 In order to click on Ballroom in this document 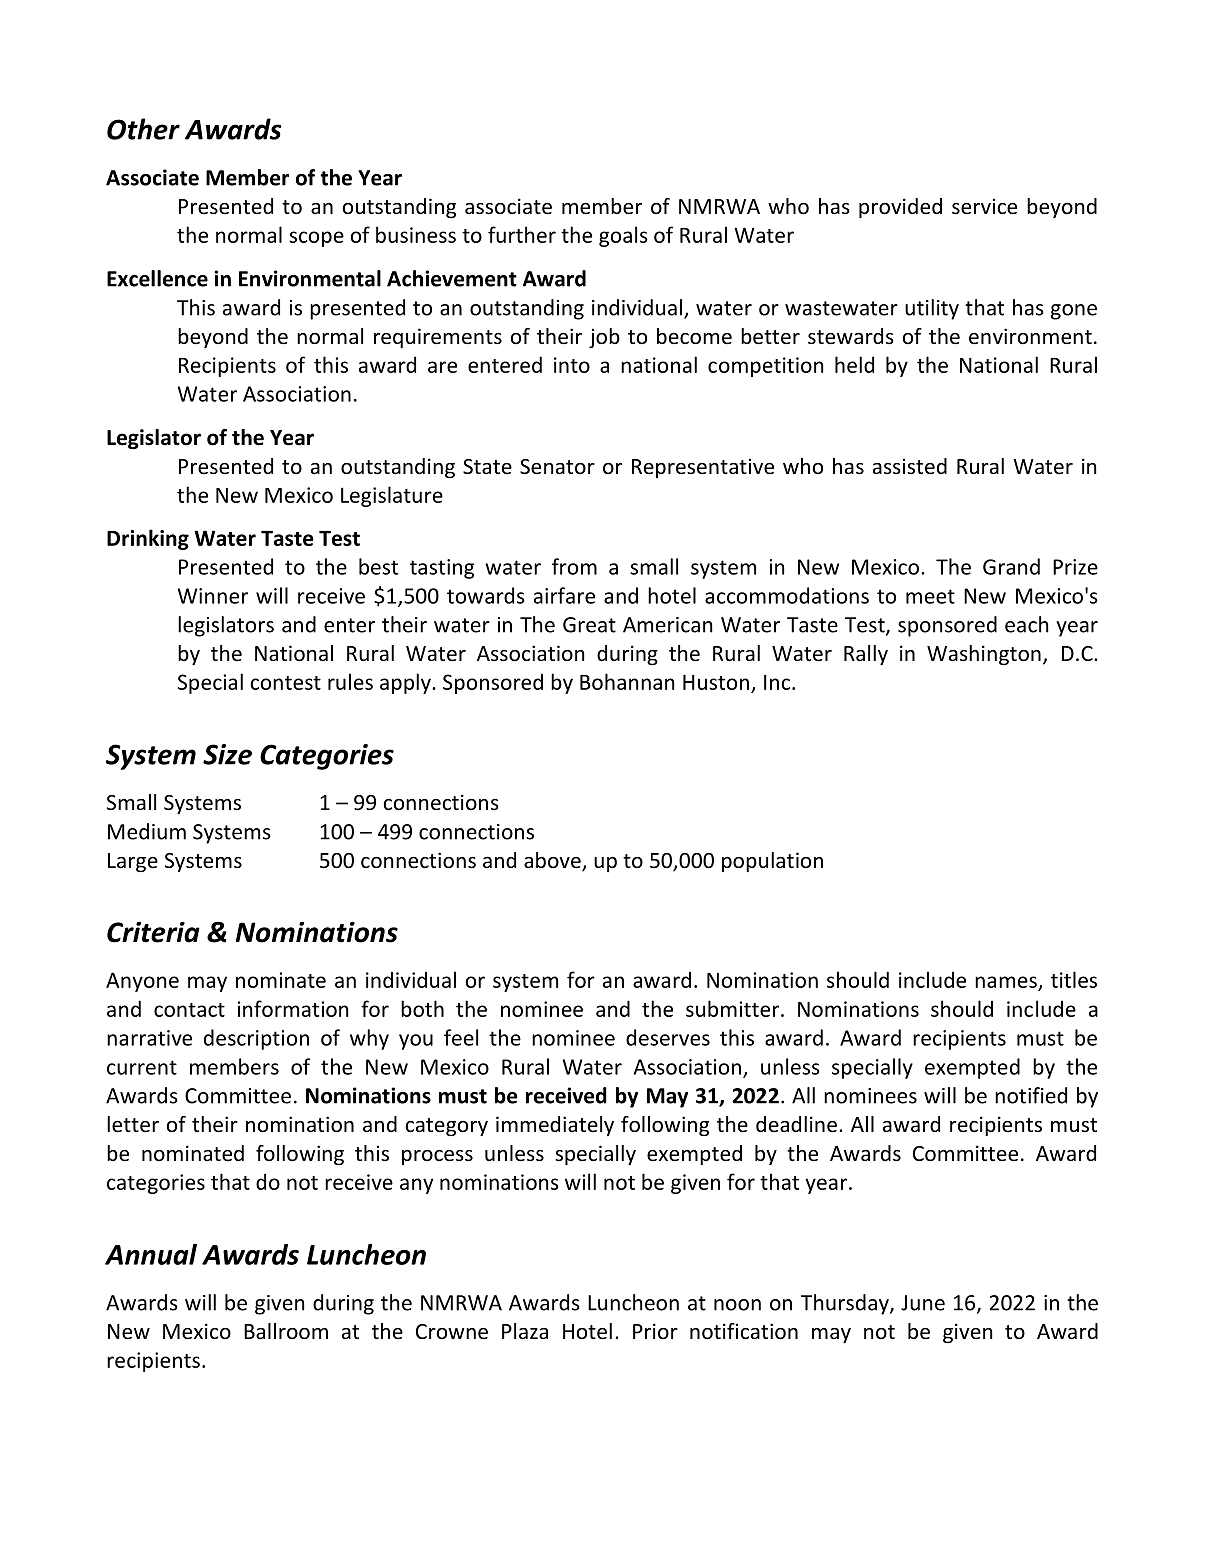, I will do `click(286, 1331)`.
